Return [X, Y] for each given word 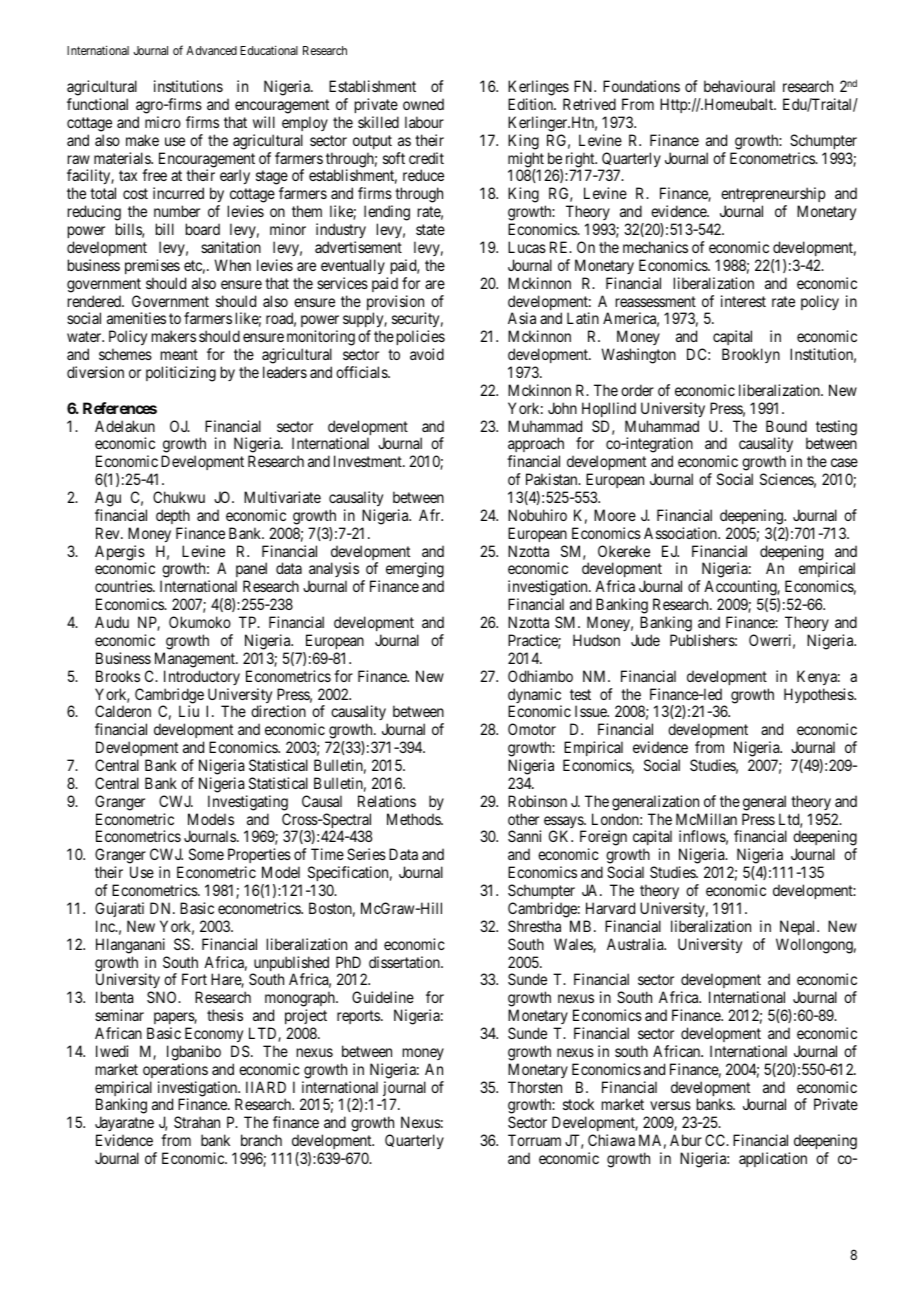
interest [743, 301]
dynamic [535, 697]
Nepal [799, 927]
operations [175, 1070]
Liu [189, 711]
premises [152, 266]
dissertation [405, 962]
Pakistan [553, 479]
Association [681, 533]
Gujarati [119, 909]
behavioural [739, 86]
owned [423, 104]
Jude [645, 640]
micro [163, 122]
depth [173, 516]
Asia [522, 318]
